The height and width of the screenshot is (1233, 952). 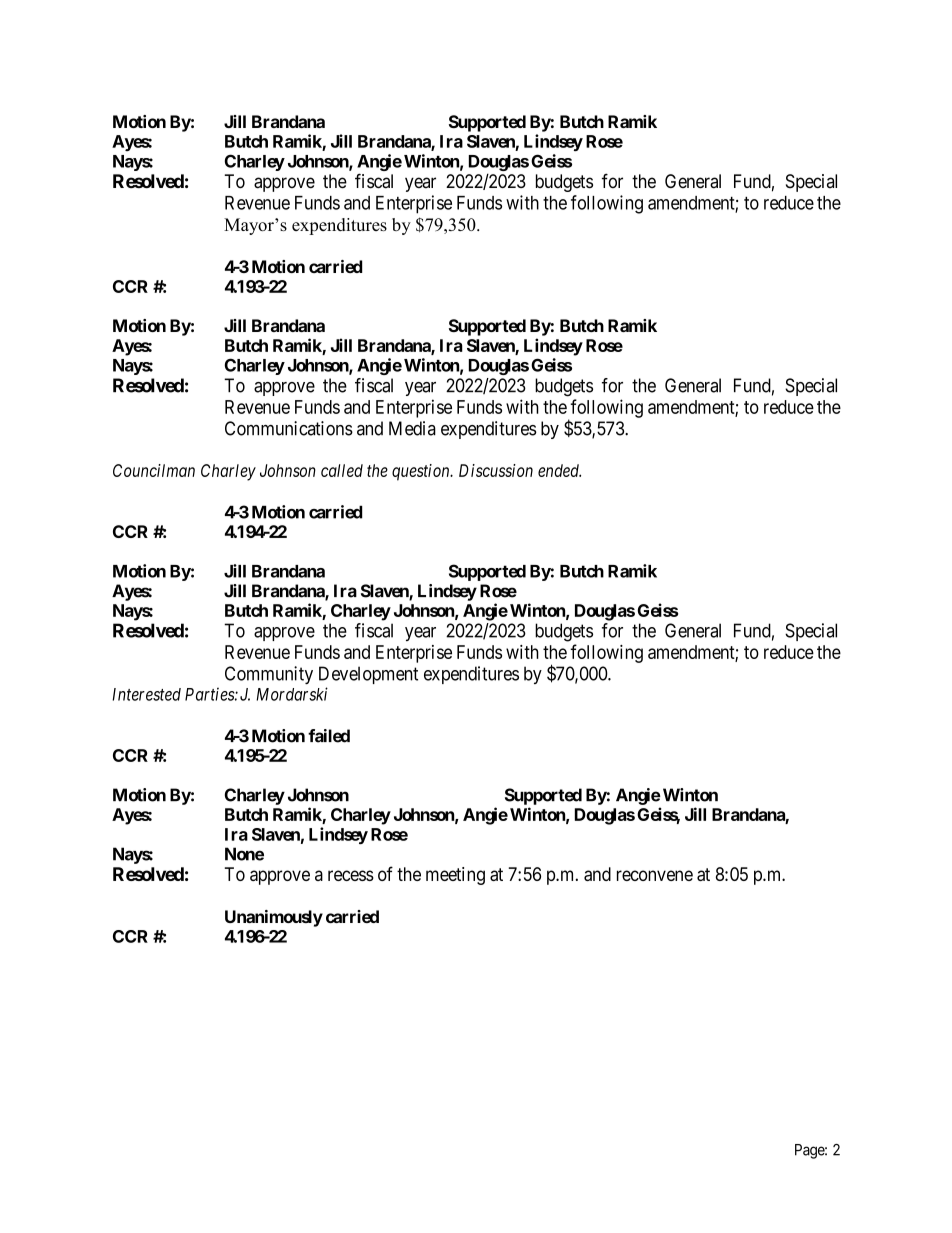 What do you see at coordinates (559, 470) in the screenshot?
I see `ended` at bounding box center [559, 470].
